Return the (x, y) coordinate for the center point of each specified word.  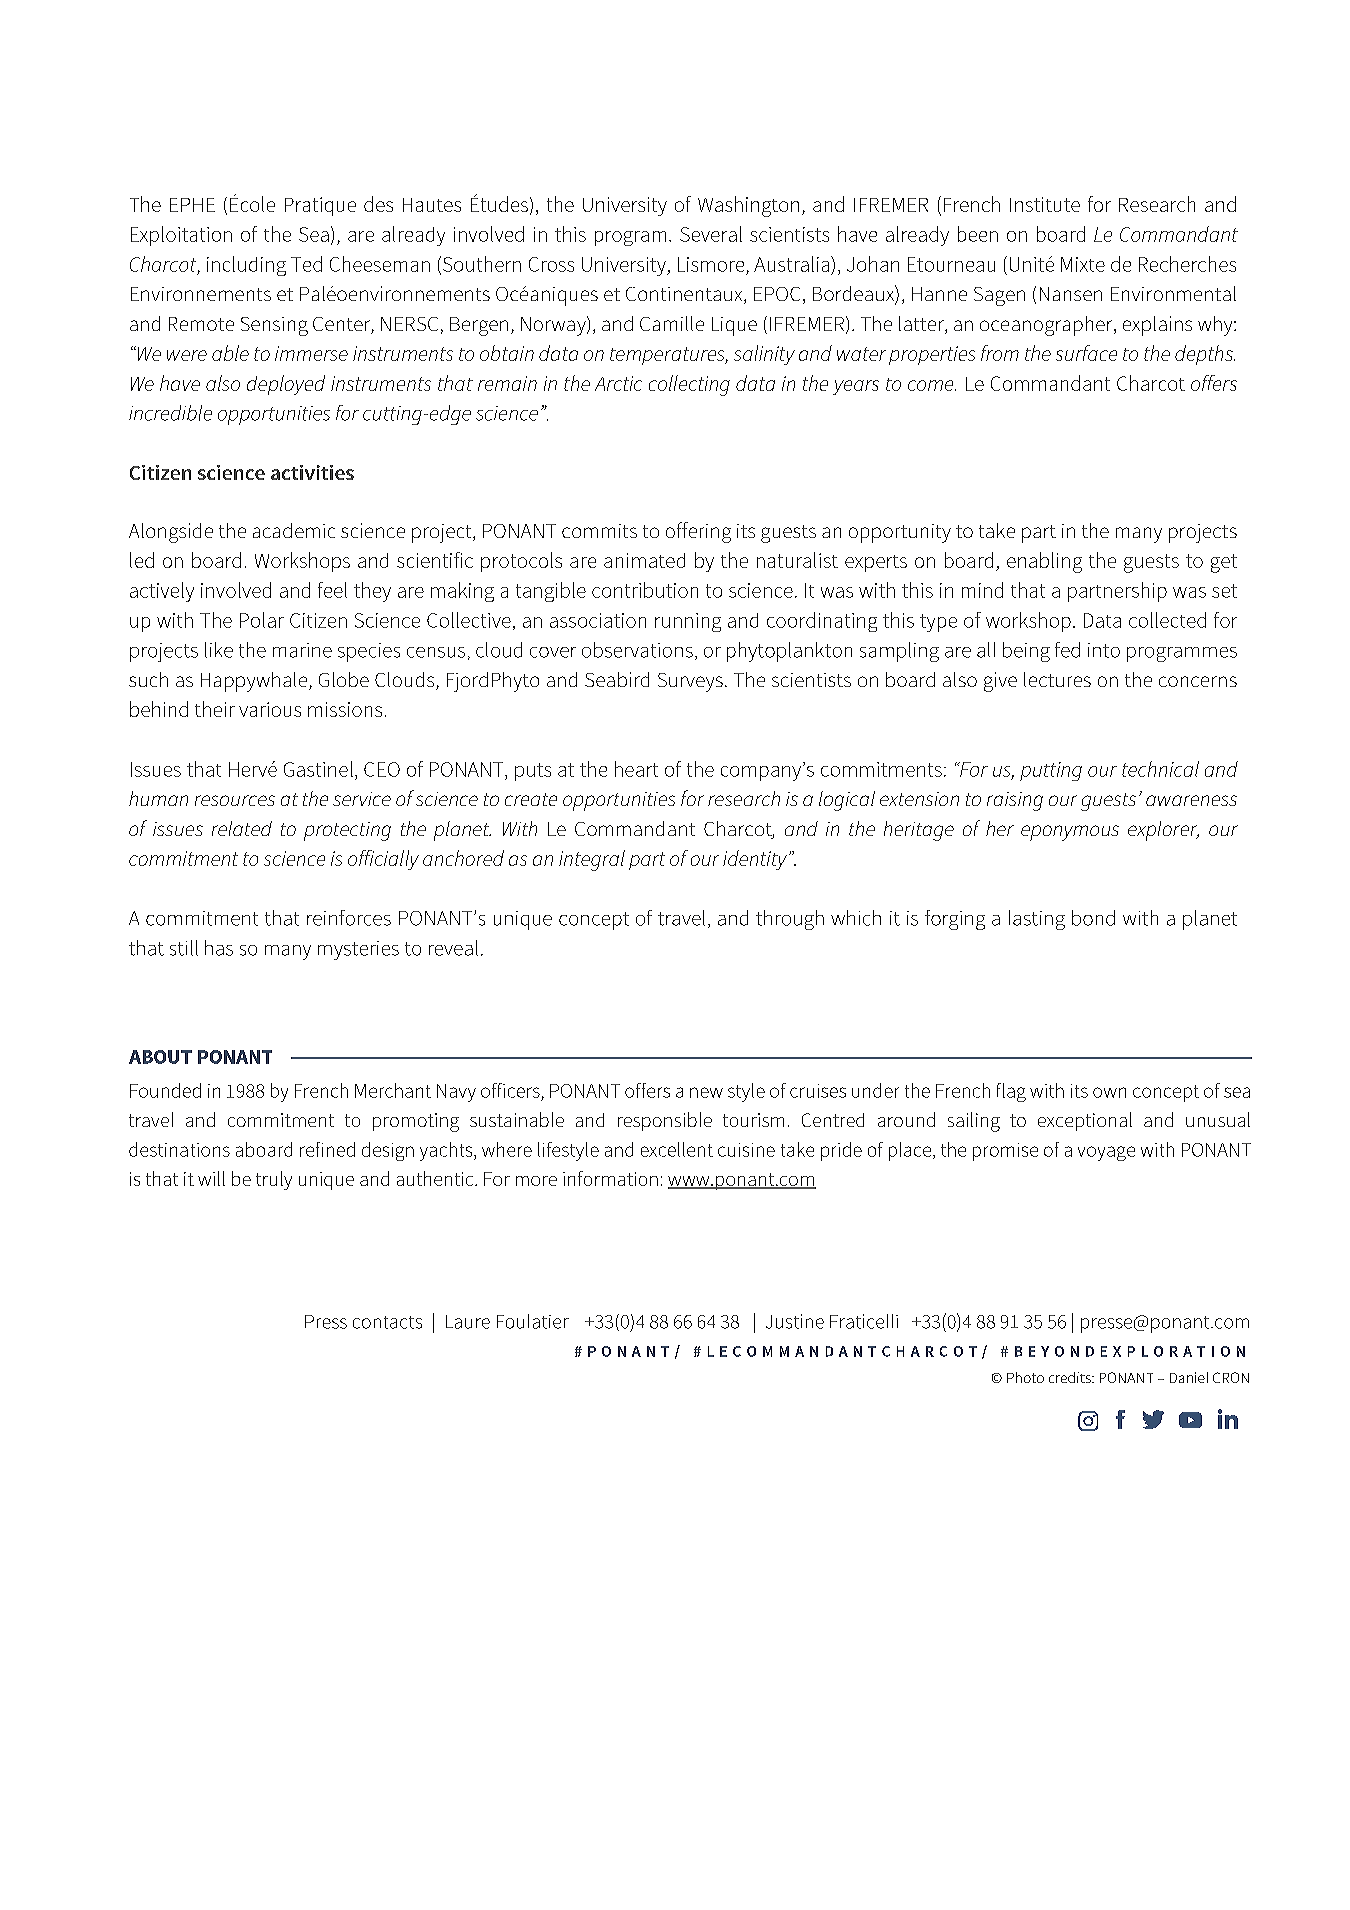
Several (711, 234)
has (219, 948)
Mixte (1083, 264)
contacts (387, 1322)
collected (1167, 620)
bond (1093, 918)
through (790, 920)
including (246, 266)
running (688, 622)
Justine (795, 1321)
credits (1071, 1377)
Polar (262, 620)
